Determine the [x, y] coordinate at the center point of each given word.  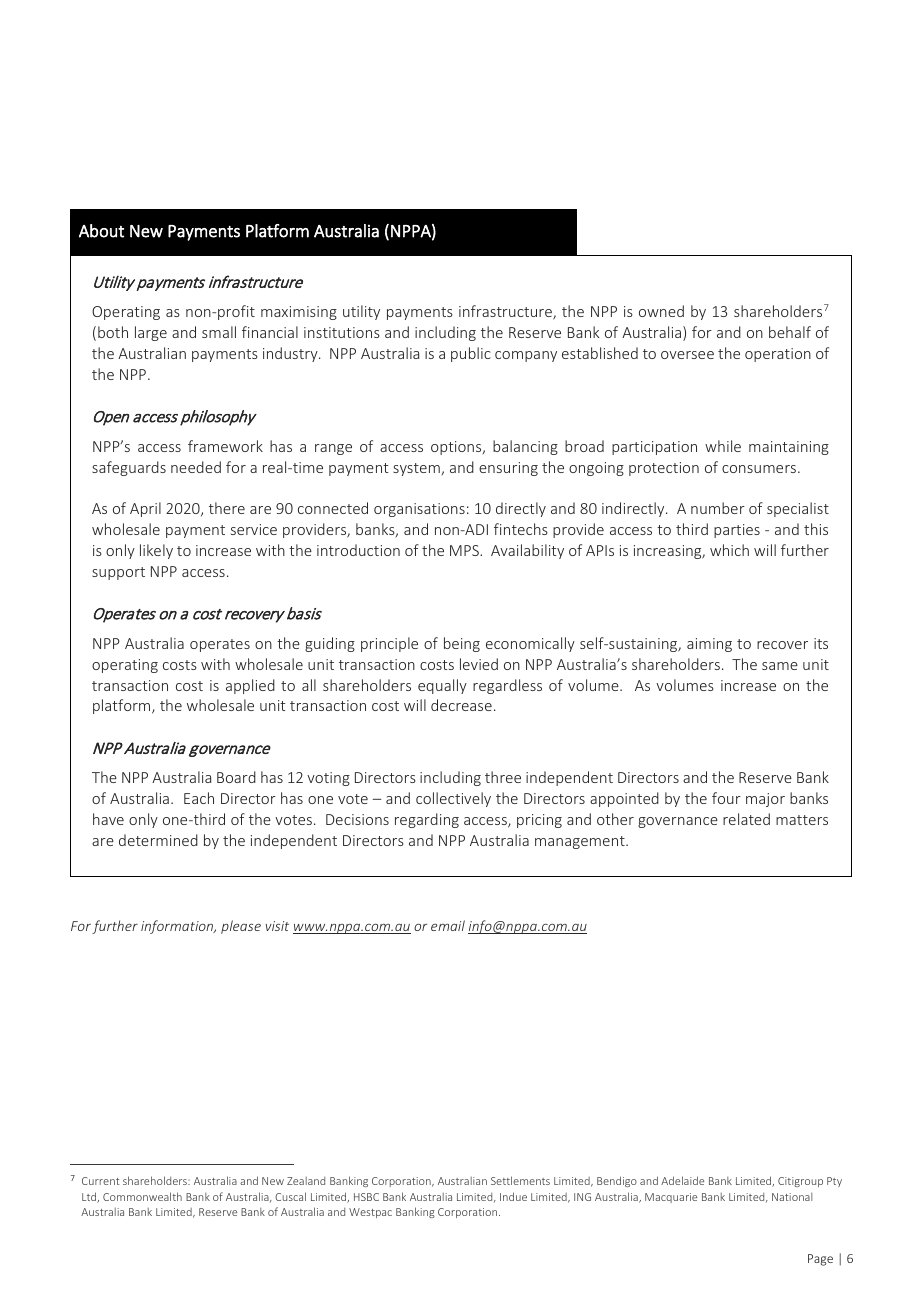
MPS [465, 550]
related [746, 819]
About [101, 231]
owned [661, 311]
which [729, 550]
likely [156, 551]
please [241, 927]
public [471, 354]
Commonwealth [142, 1196]
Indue [513, 1196]
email [448, 925]
